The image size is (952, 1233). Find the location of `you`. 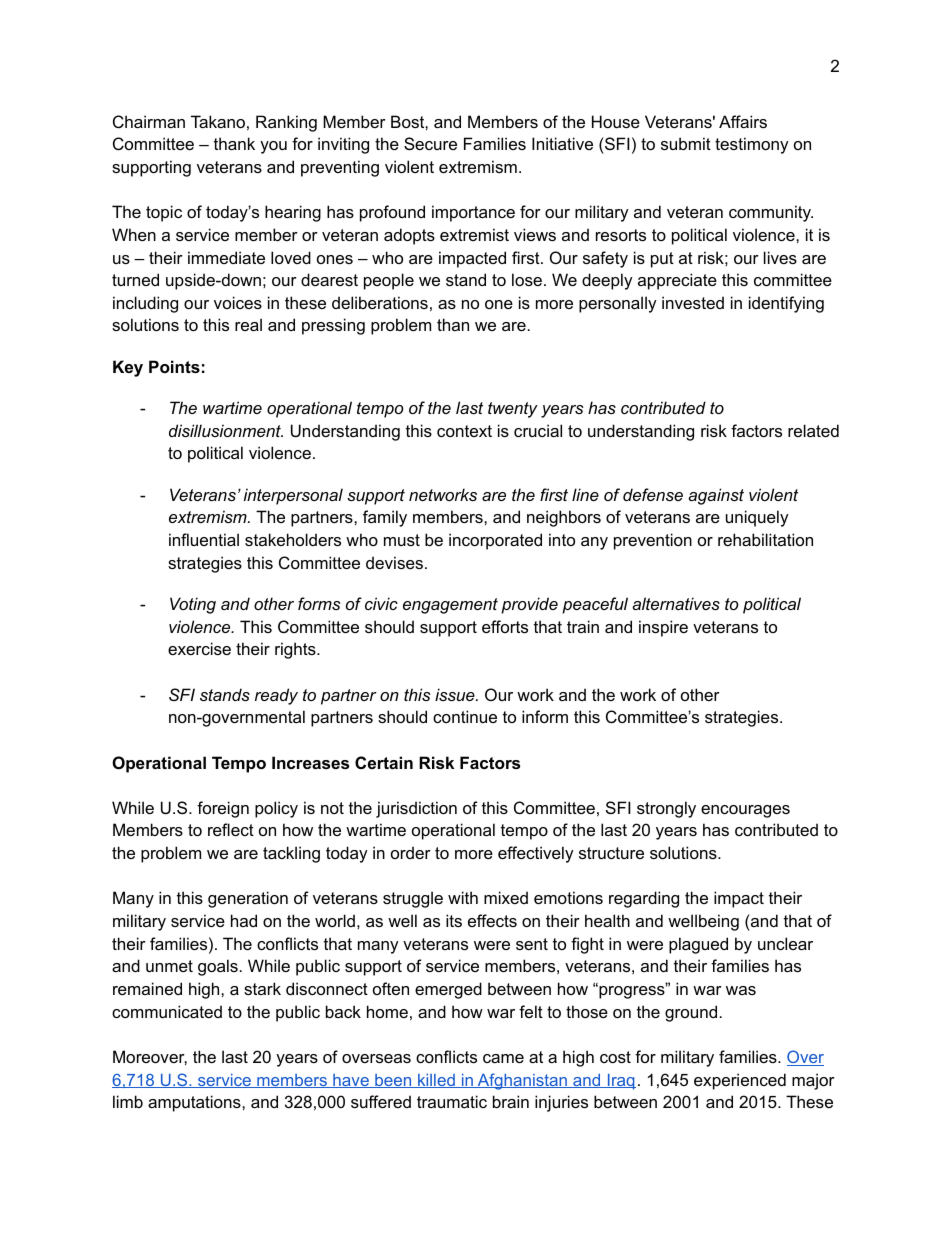

you is located at coordinates (273, 147).
